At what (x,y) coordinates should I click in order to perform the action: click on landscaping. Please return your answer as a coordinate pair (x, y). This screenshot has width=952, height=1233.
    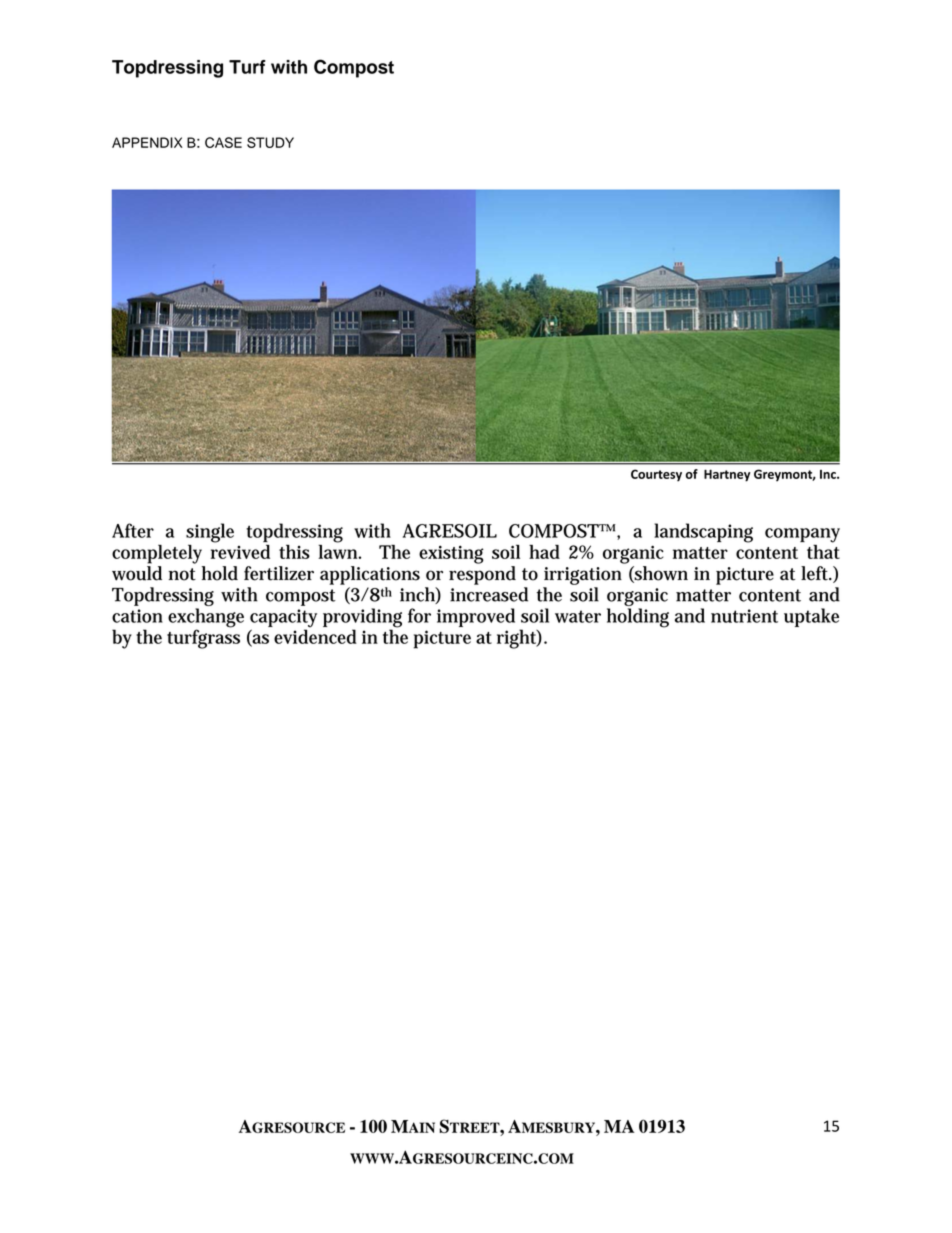
    Looking at the image, I should click on (703, 533).
